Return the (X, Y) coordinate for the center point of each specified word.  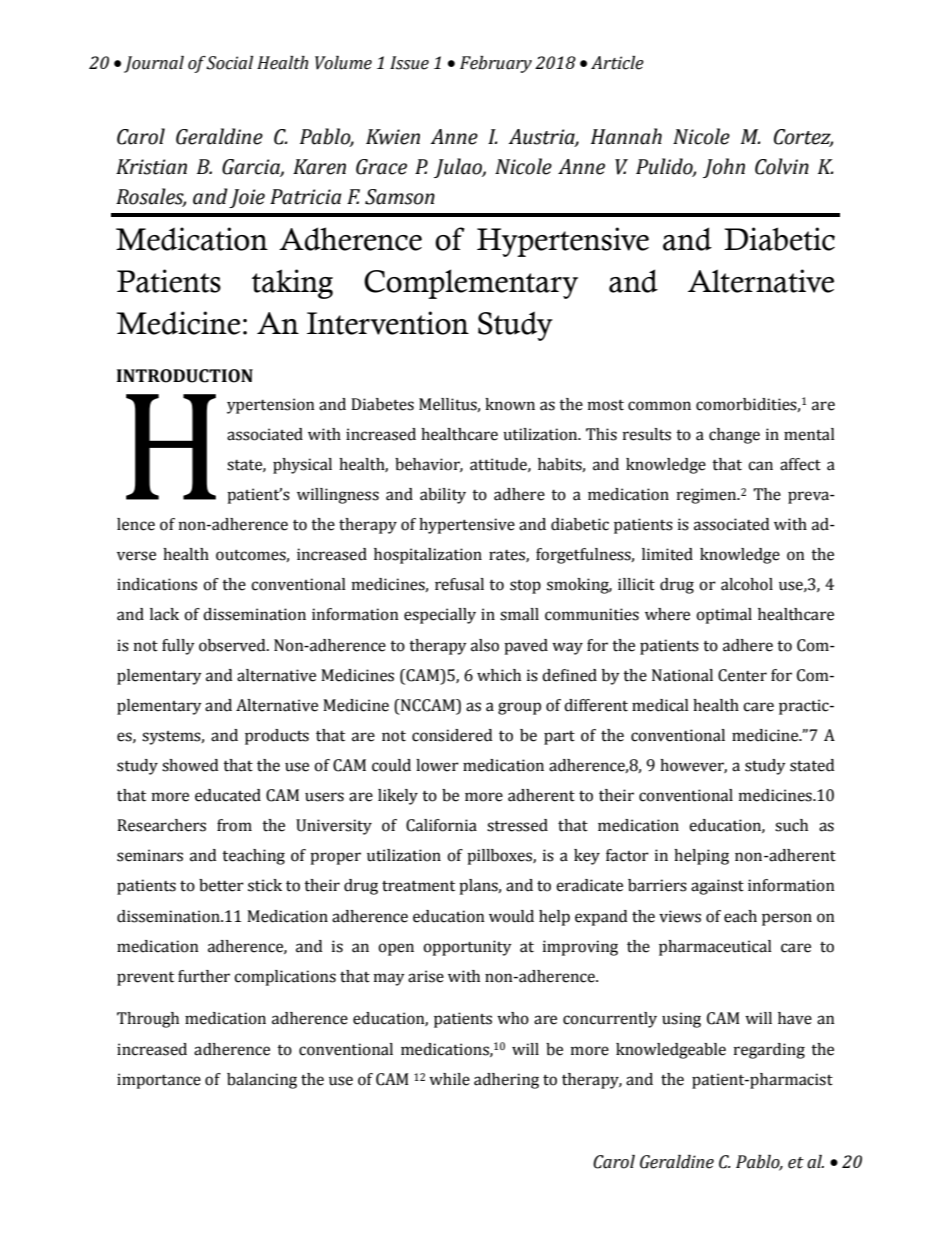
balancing (262, 1081)
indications (157, 584)
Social (229, 63)
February (496, 64)
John (724, 168)
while (449, 1079)
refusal (459, 584)
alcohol (747, 584)
